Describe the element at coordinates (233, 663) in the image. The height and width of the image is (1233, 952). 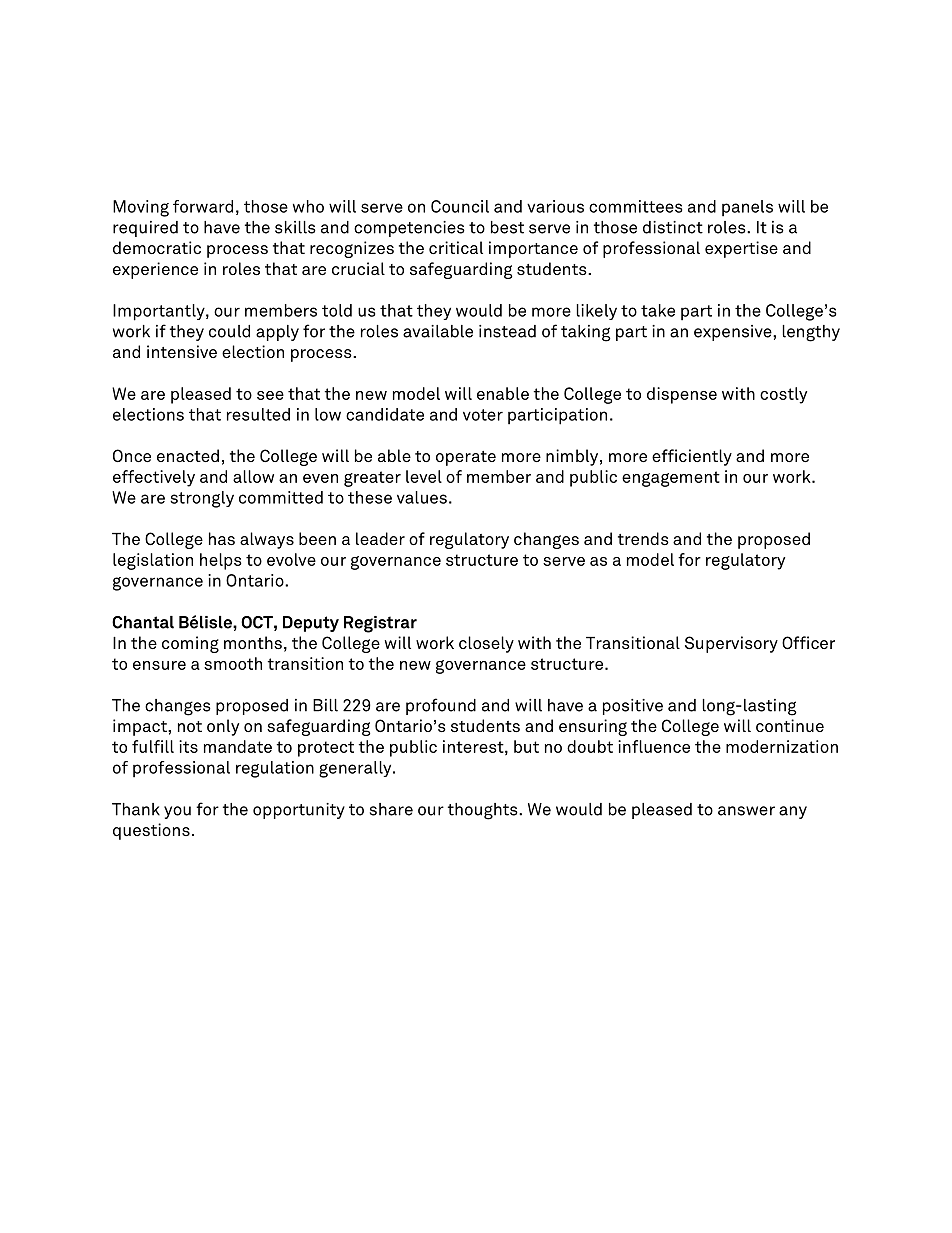
I see `smooth` at that location.
